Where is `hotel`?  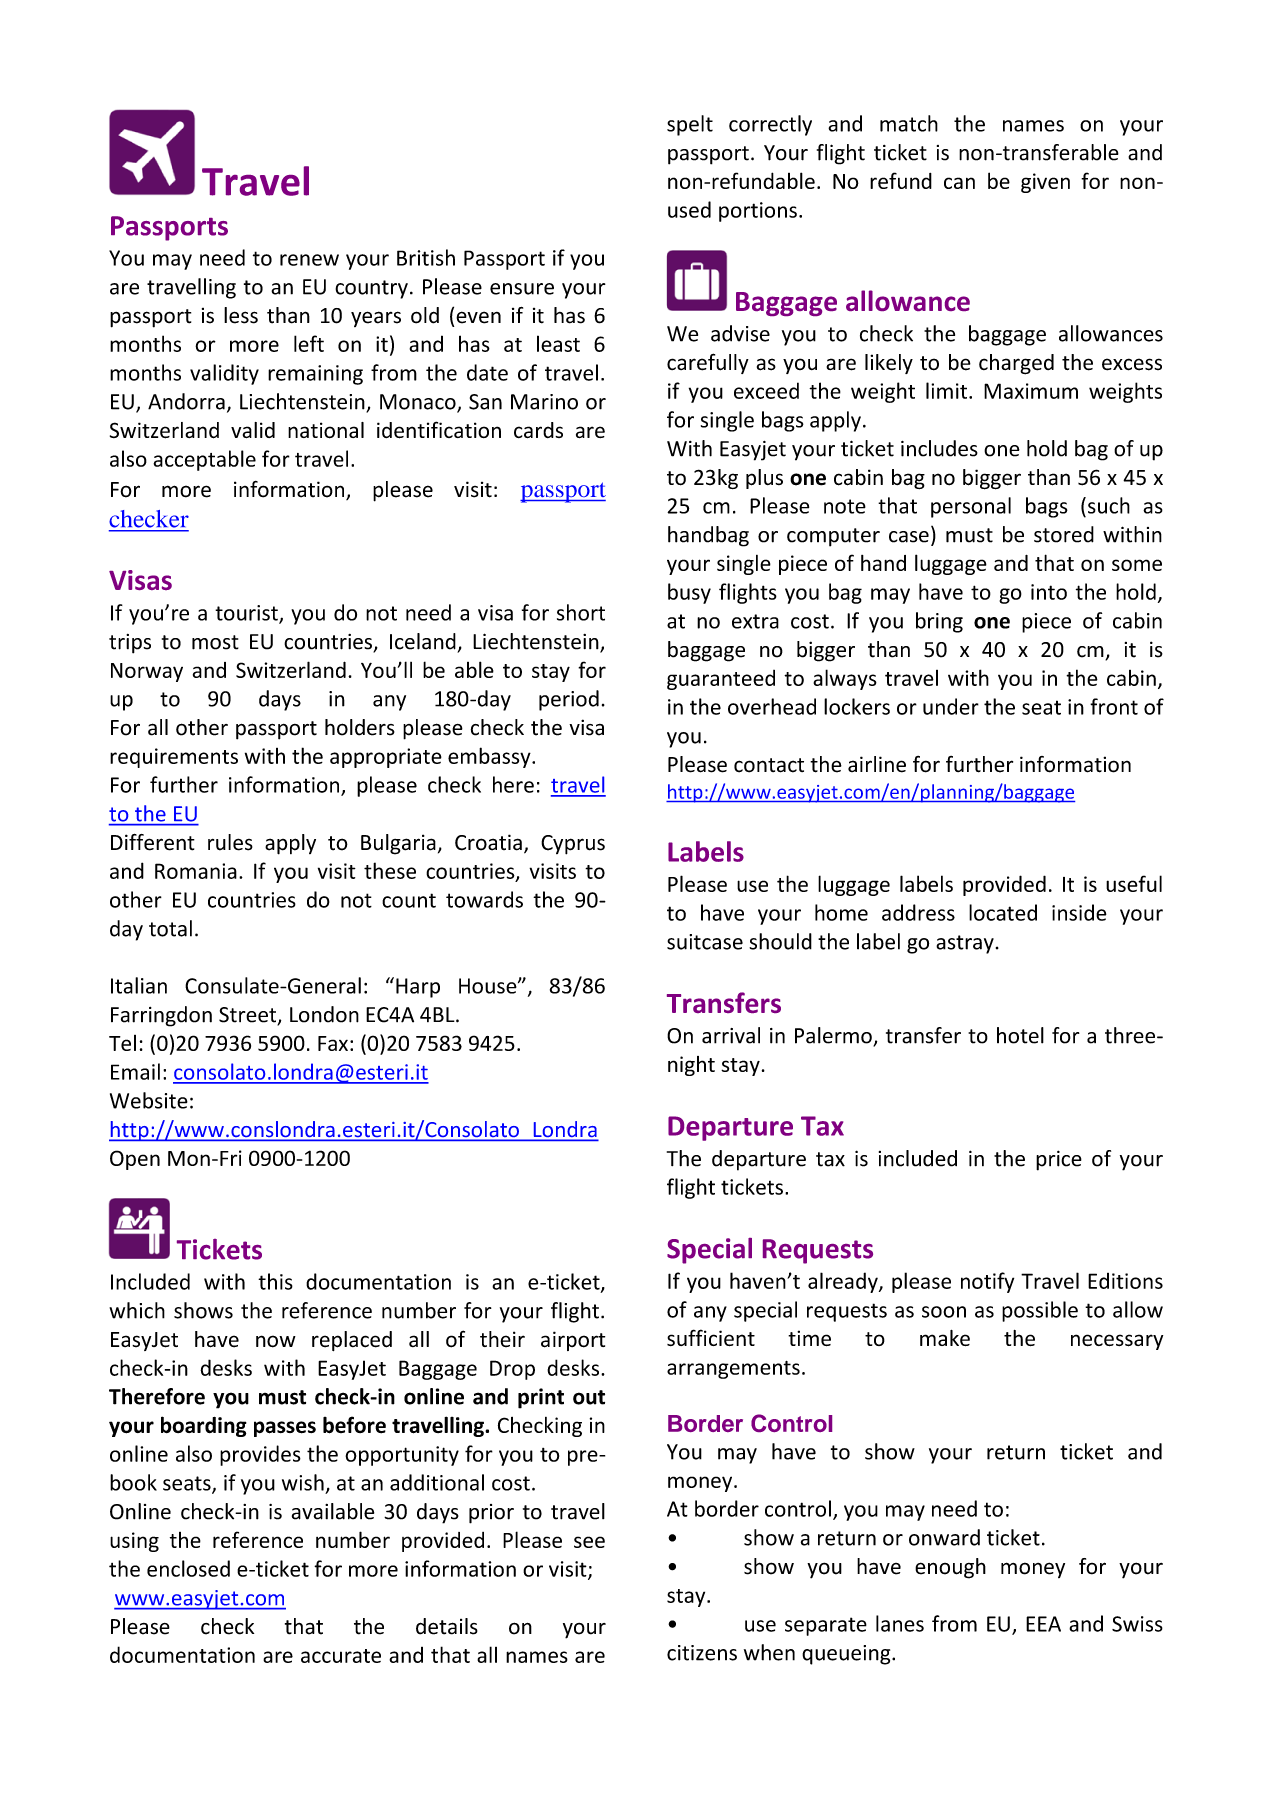 hotel is located at coordinates (1020, 1035).
